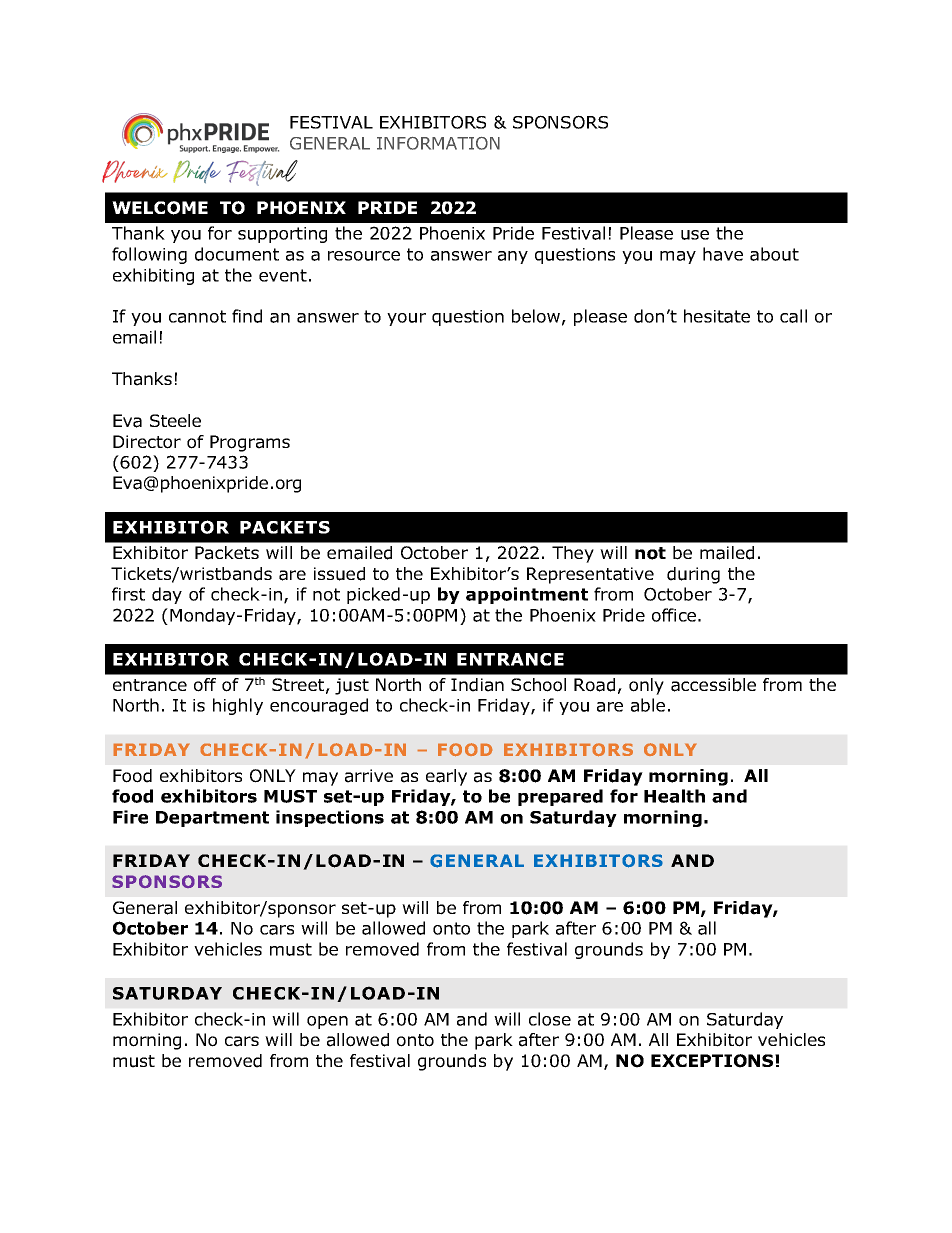 The image size is (952, 1233). What do you see at coordinates (527, 595) in the screenshot?
I see `appointment` at bounding box center [527, 595].
